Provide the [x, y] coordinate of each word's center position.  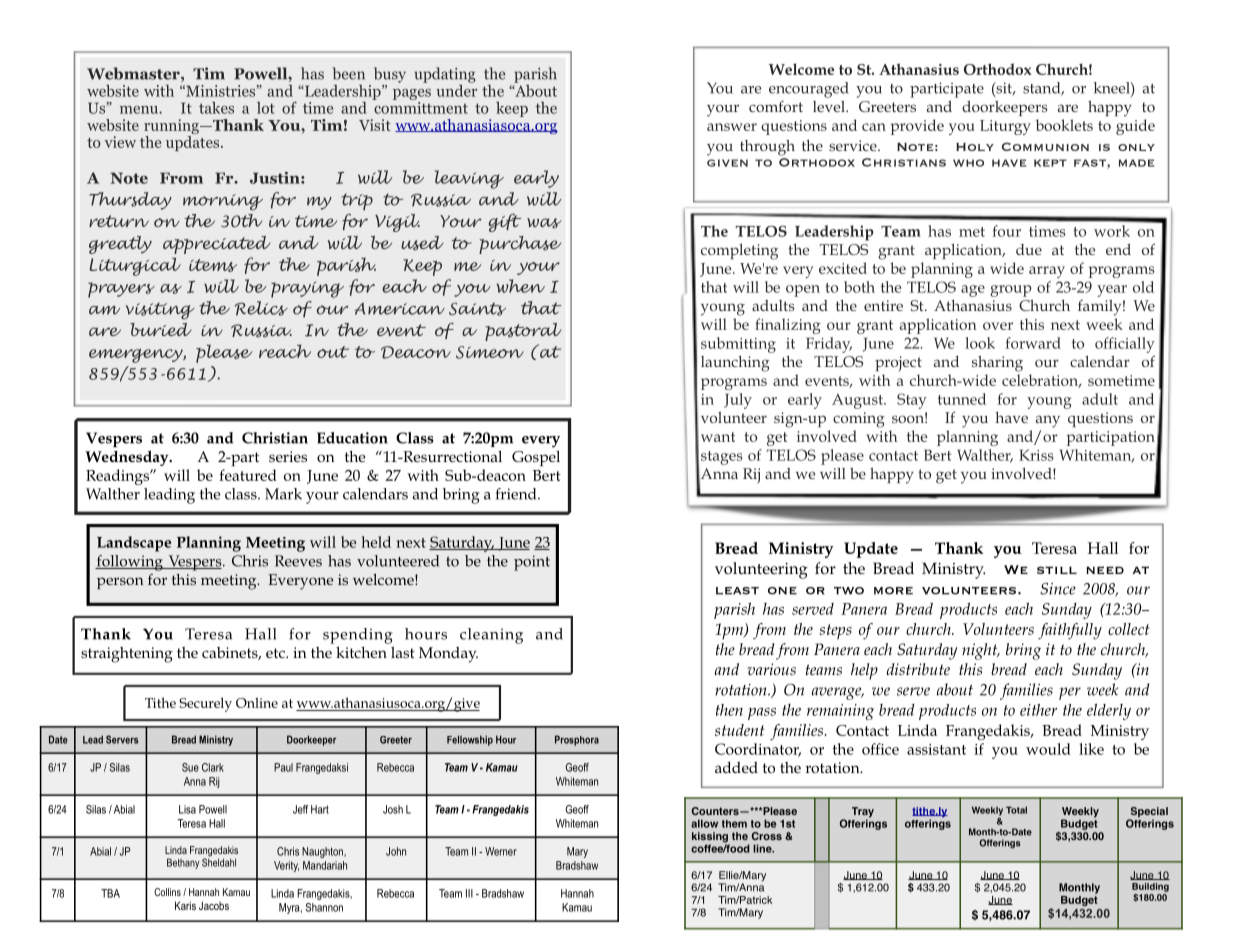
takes [216, 108]
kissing [711, 838]
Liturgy [1005, 127]
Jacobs [214, 905]
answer [732, 127]
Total [1016, 810]
